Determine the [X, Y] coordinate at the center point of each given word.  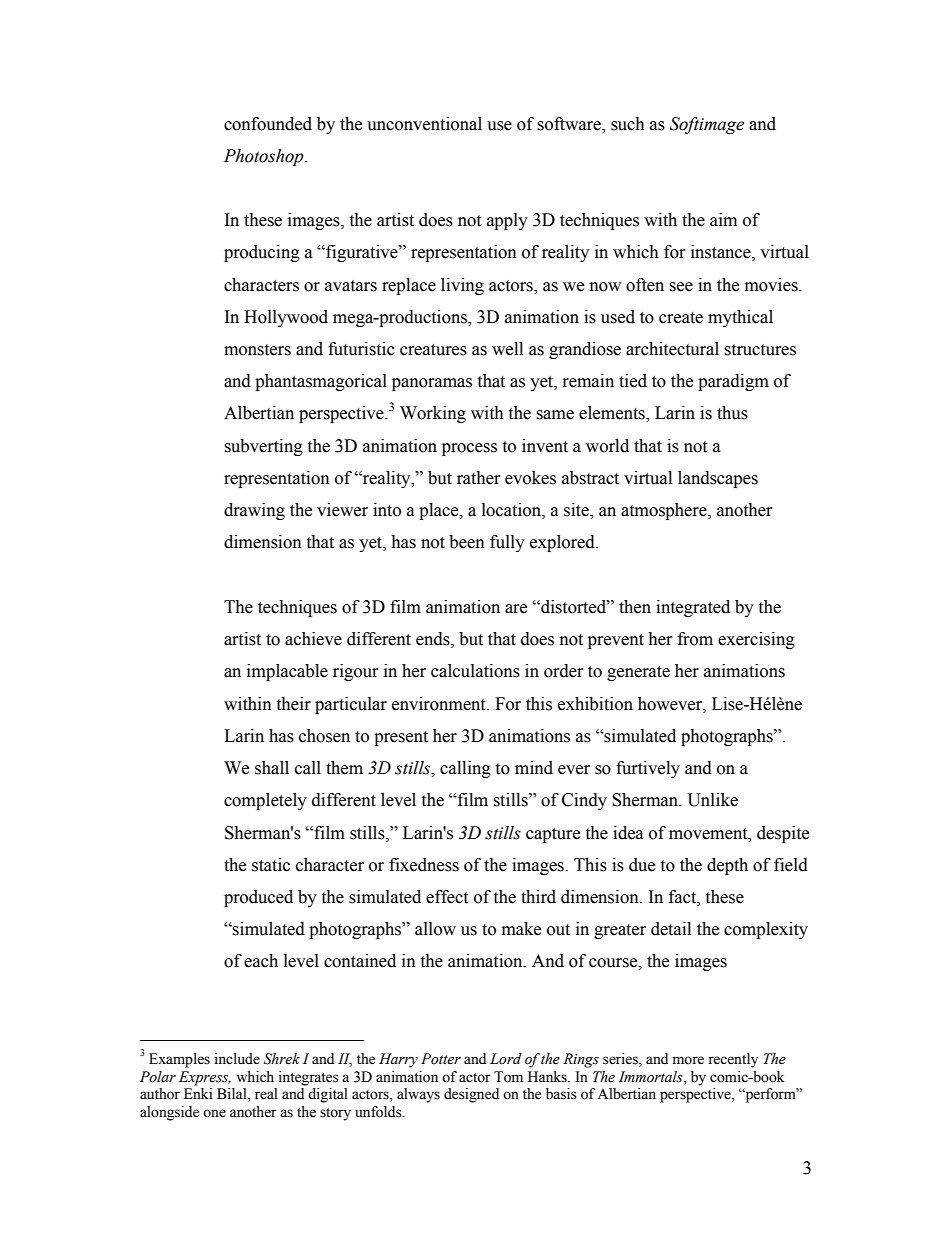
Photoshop [265, 157]
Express [205, 1078]
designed [471, 1095]
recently [733, 1060]
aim [723, 220]
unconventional [424, 124]
